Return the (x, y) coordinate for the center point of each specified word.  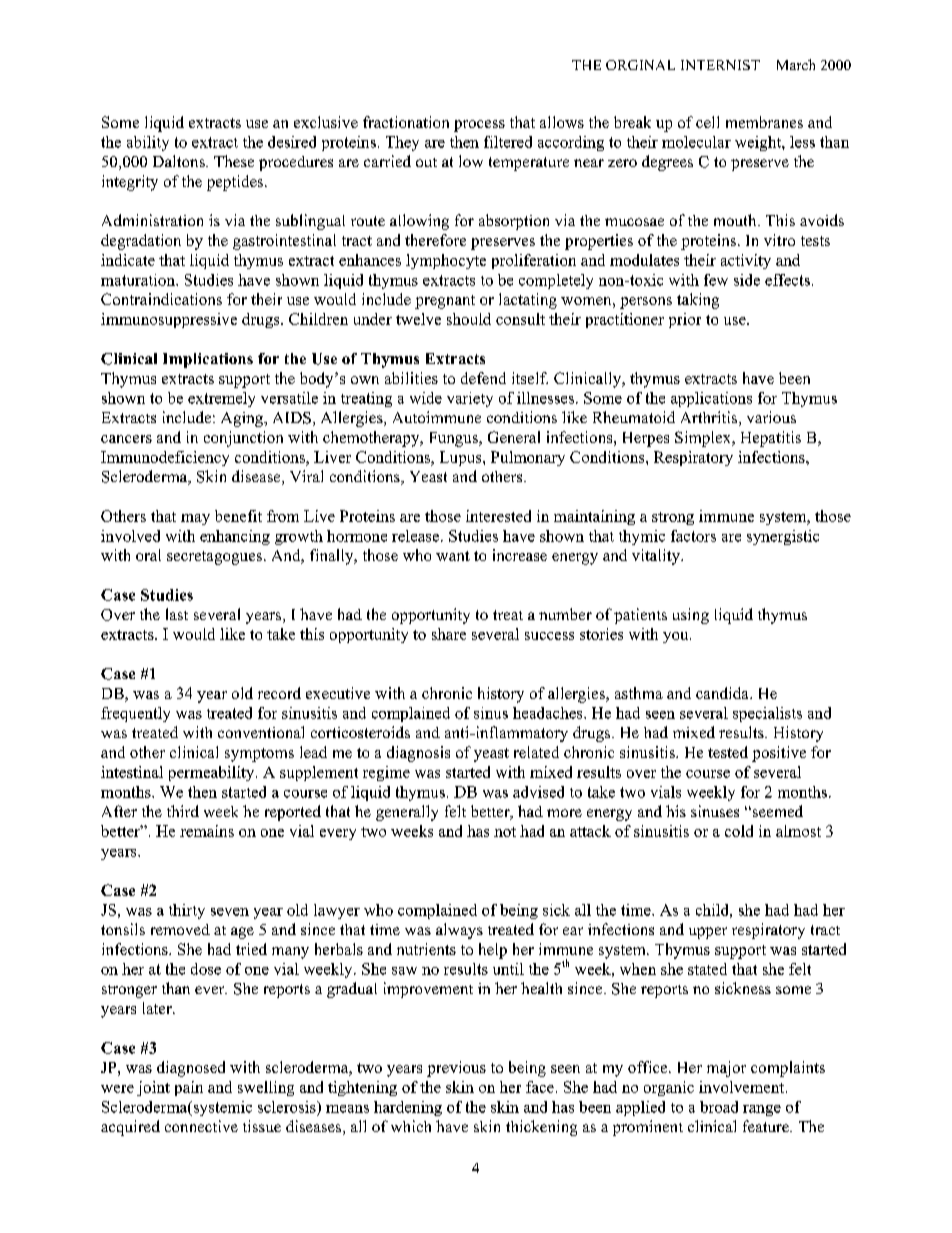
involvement (743, 1087)
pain (189, 1088)
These (234, 161)
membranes (764, 122)
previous (456, 1069)
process (479, 126)
